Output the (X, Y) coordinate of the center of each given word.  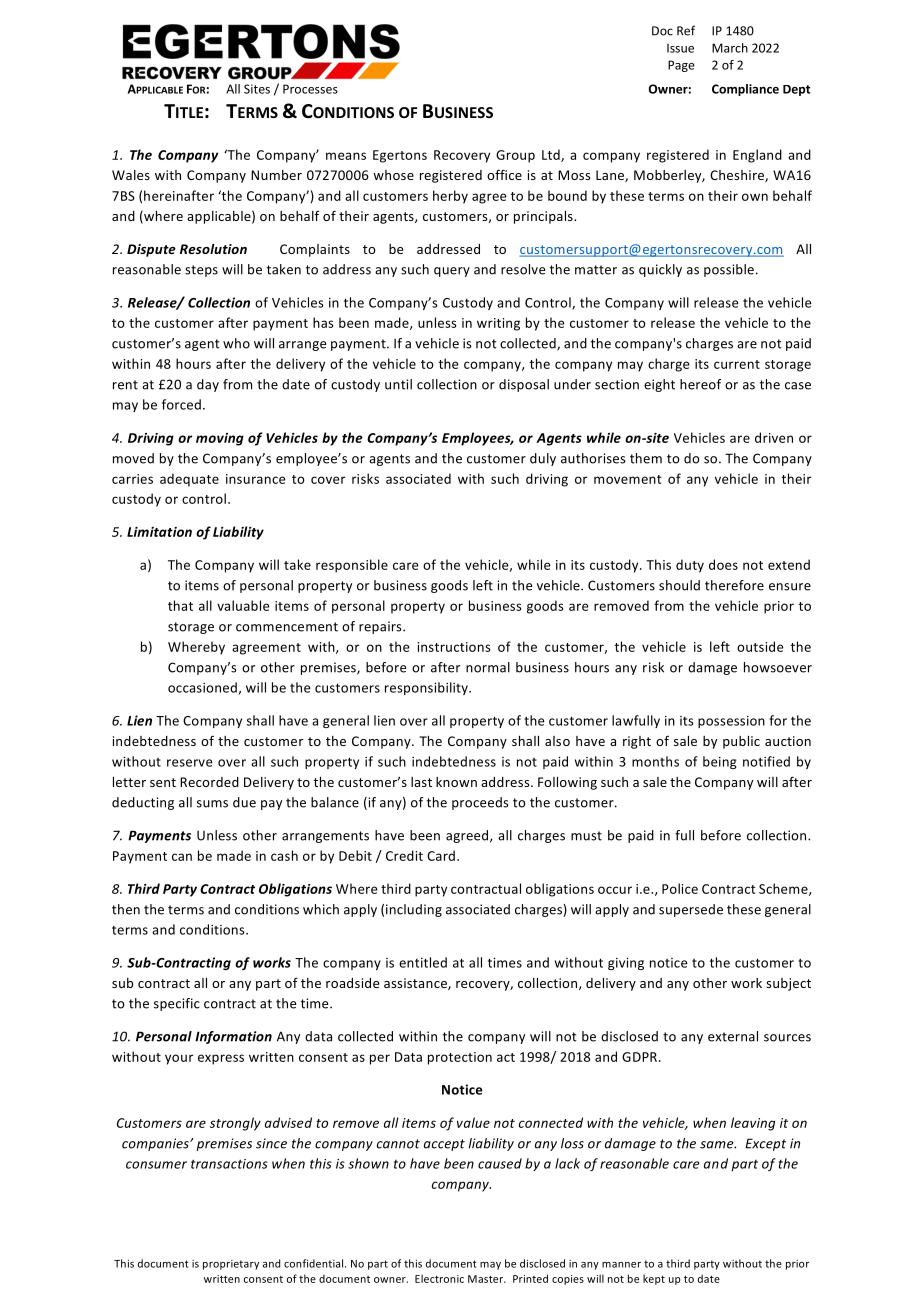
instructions (454, 647)
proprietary (231, 1265)
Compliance (745, 90)
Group (515, 156)
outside (760, 646)
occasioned (203, 688)
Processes (310, 89)
